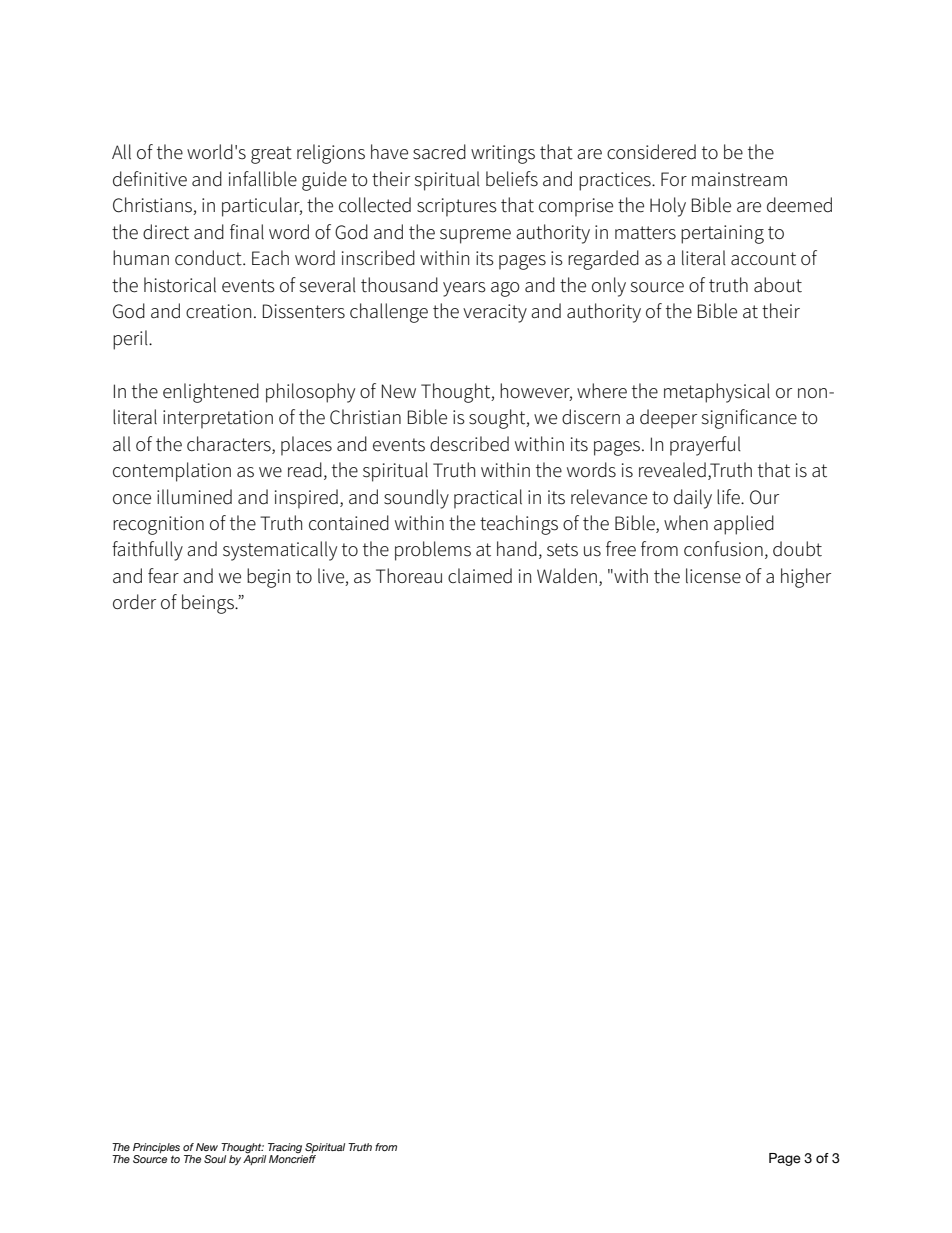  I want to click on Soul, so click(215, 1159).
